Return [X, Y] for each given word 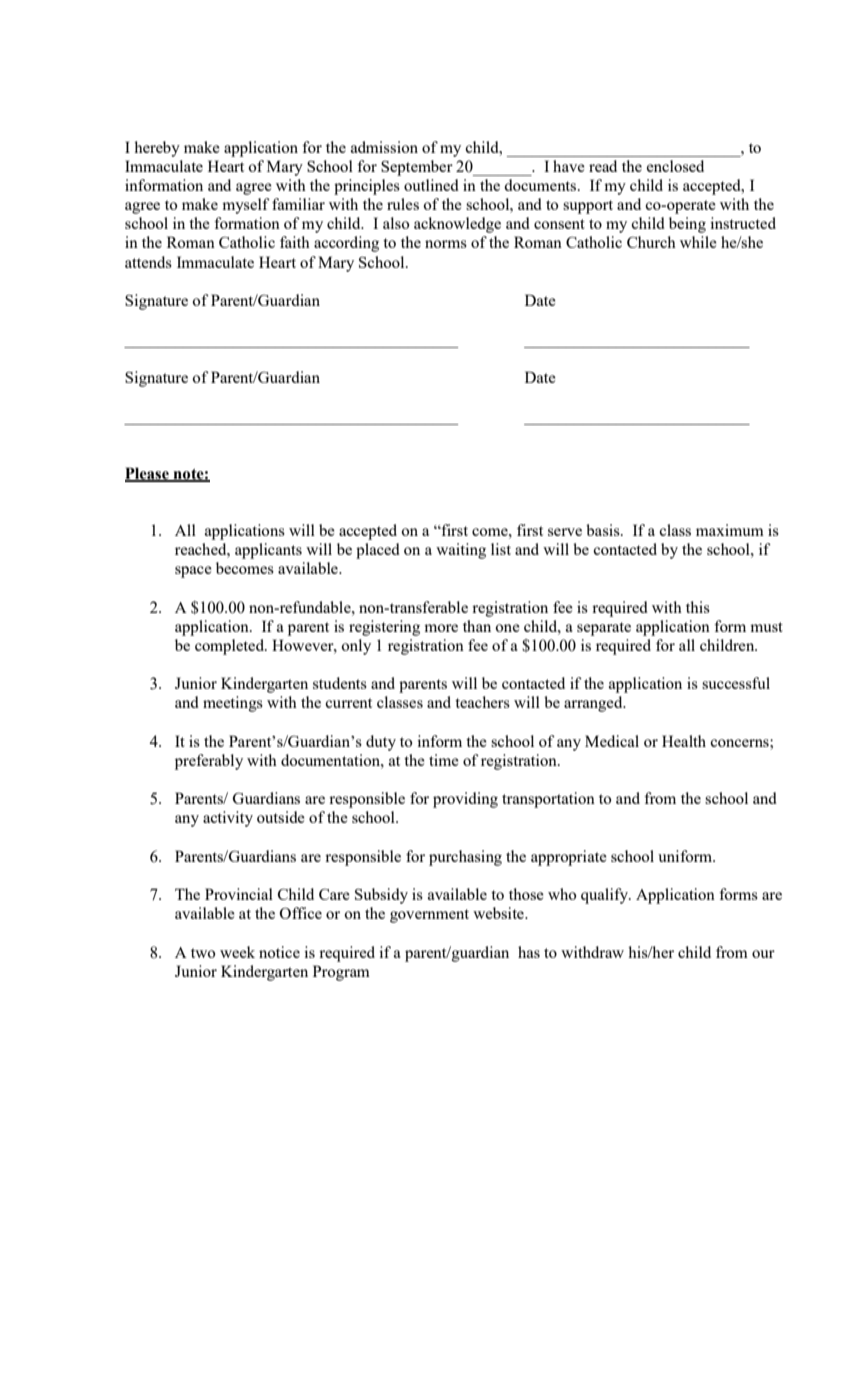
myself [246, 206]
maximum [730, 530]
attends [148, 262]
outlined [431, 185]
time [444, 760]
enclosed [675, 166]
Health [684, 741]
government [429, 916]
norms [446, 244]
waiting [461, 551]
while [698, 242]
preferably [209, 762]
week [237, 952]
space [193, 572]
